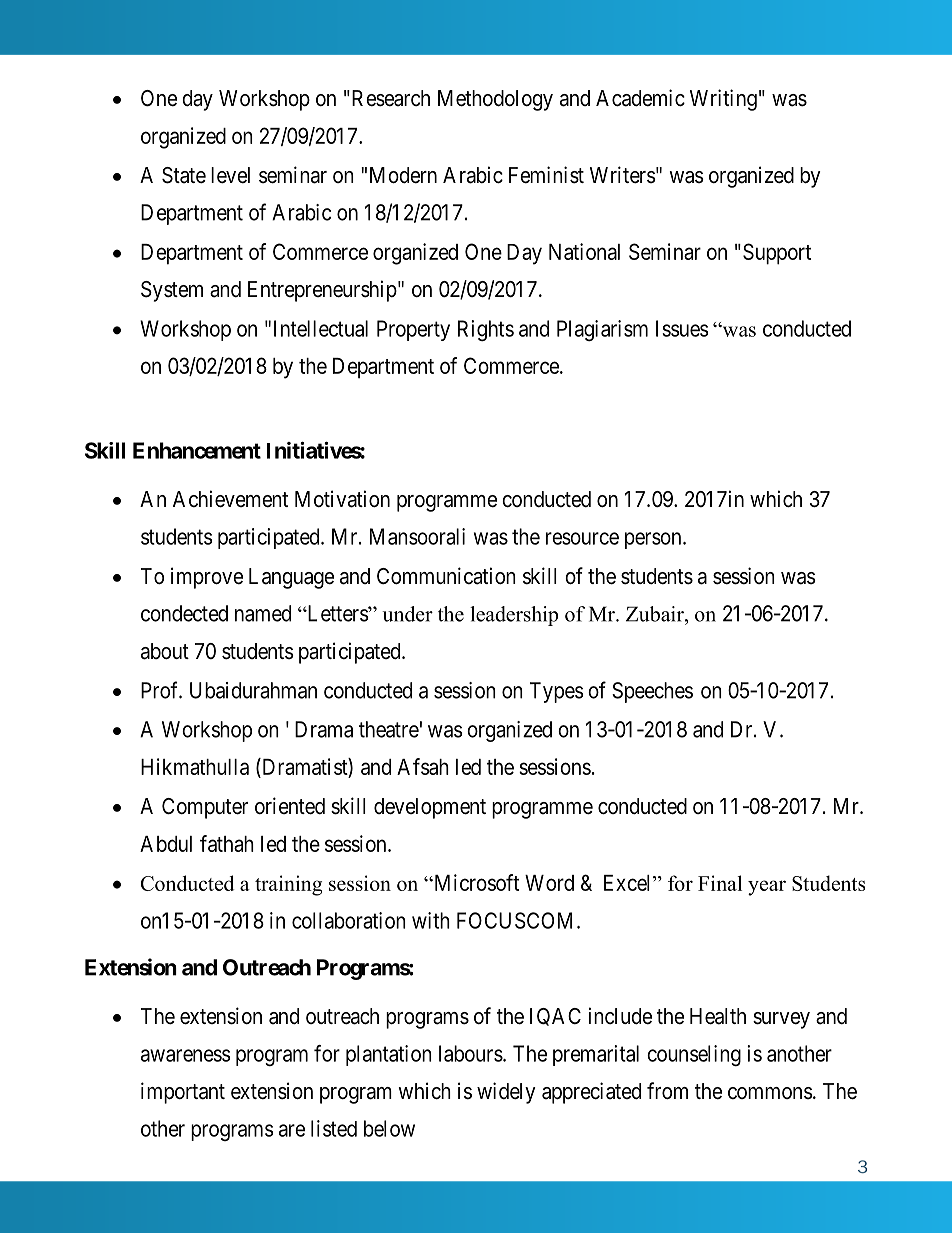  What do you see at coordinates (656, 614) in the image?
I see `Zubair` at bounding box center [656, 614].
